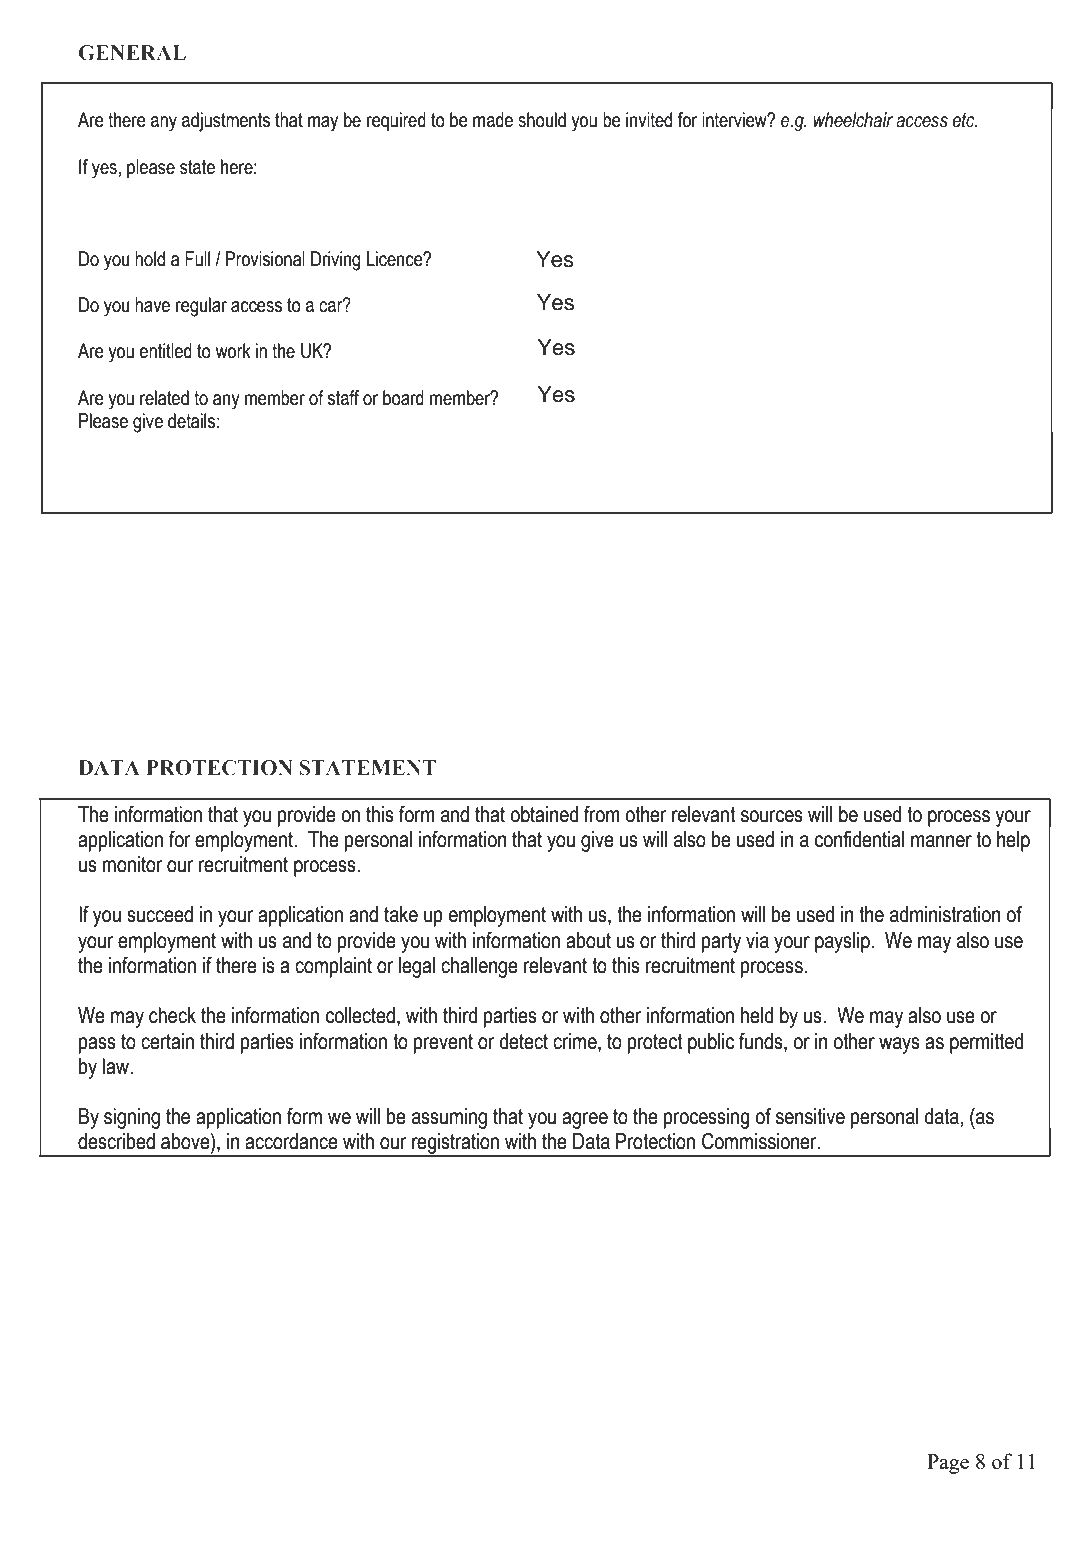 The height and width of the screenshot is (1541, 1089). I want to click on registration, so click(455, 1144).
